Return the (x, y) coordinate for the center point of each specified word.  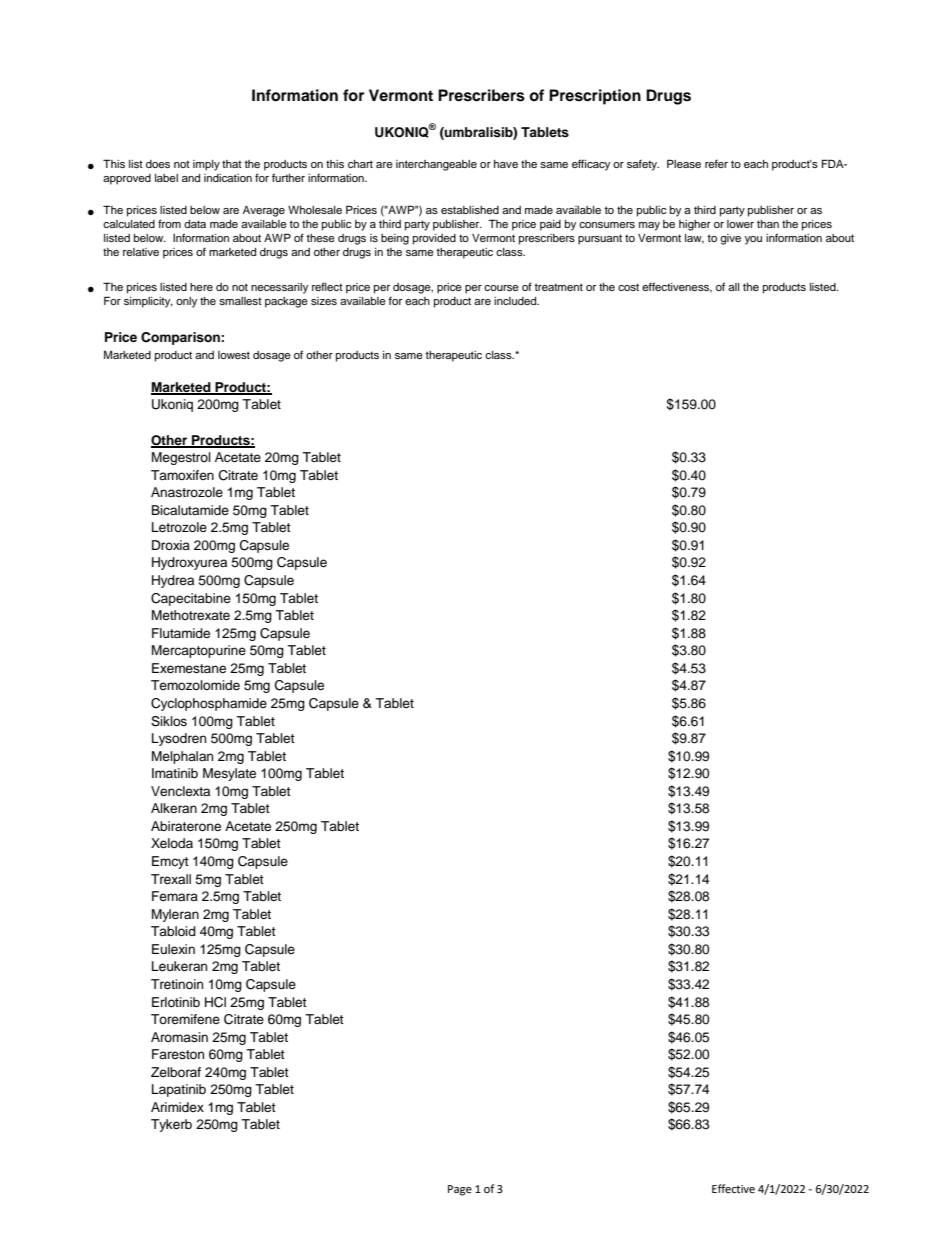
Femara (175, 896)
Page (460, 1190)
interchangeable (436, 165)
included (516, 301)
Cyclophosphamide (209, 704)
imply (206, 165)
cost (628, 287)
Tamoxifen (182, 475)
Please (684, 163)
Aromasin (179, 1037)
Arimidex (177, 1107)
